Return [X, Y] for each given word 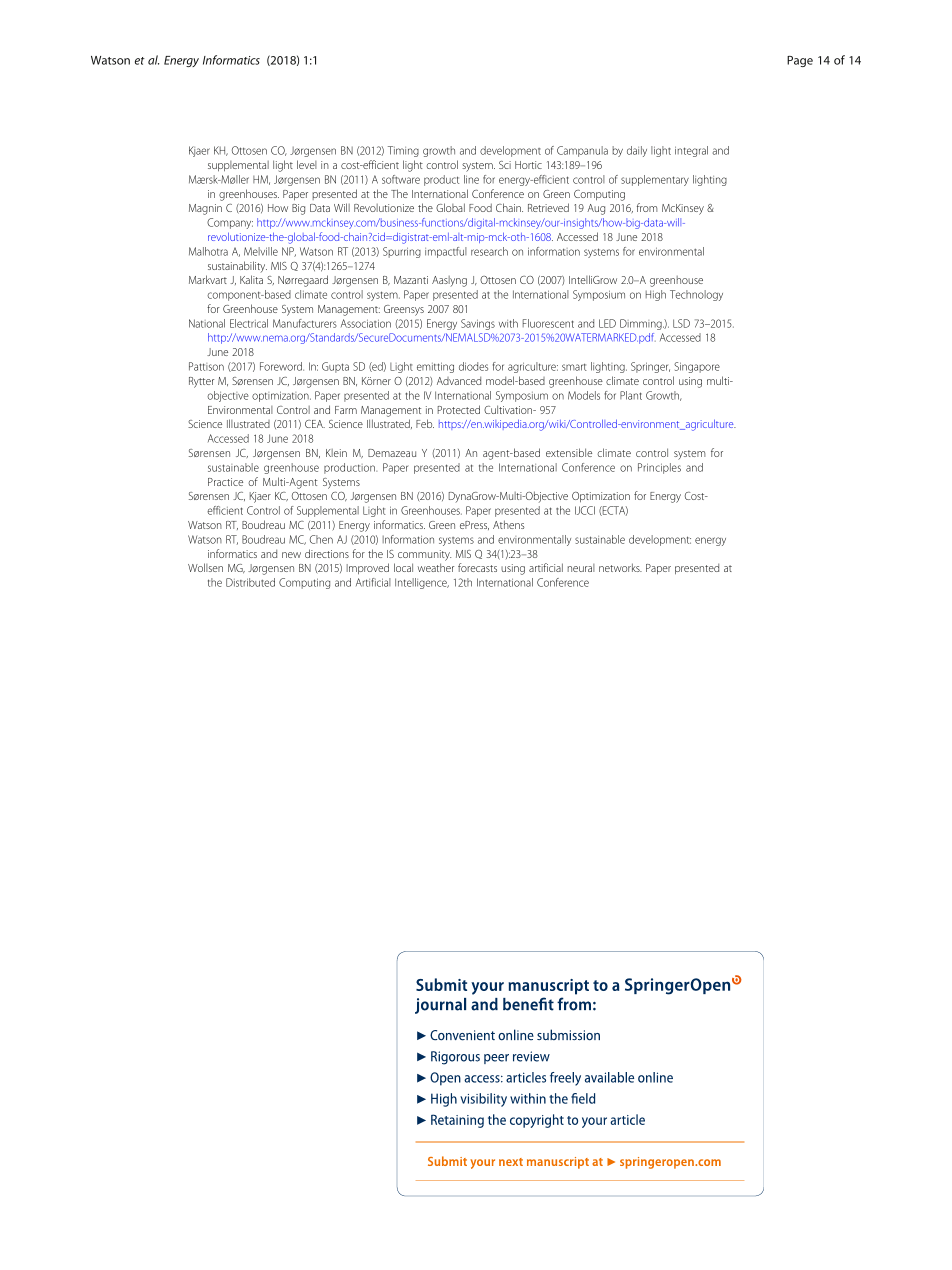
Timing [403, 151]
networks [620, 567]
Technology [696, 295]
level [307, 164]
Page [800, 61]
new [291, 555]
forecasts [477, 567]
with [508, 323]
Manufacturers [305, 323]
